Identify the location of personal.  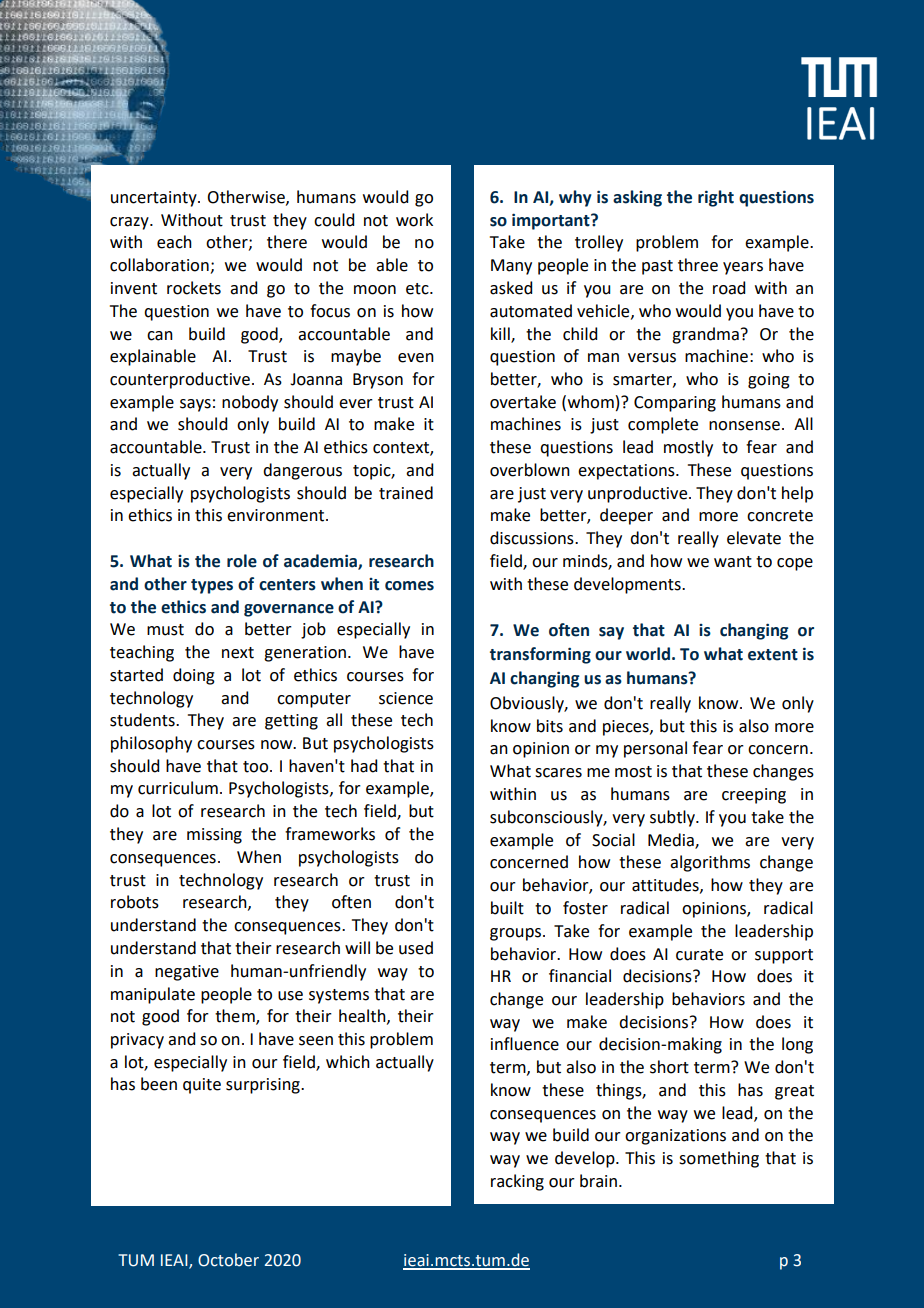
(655, 749).
